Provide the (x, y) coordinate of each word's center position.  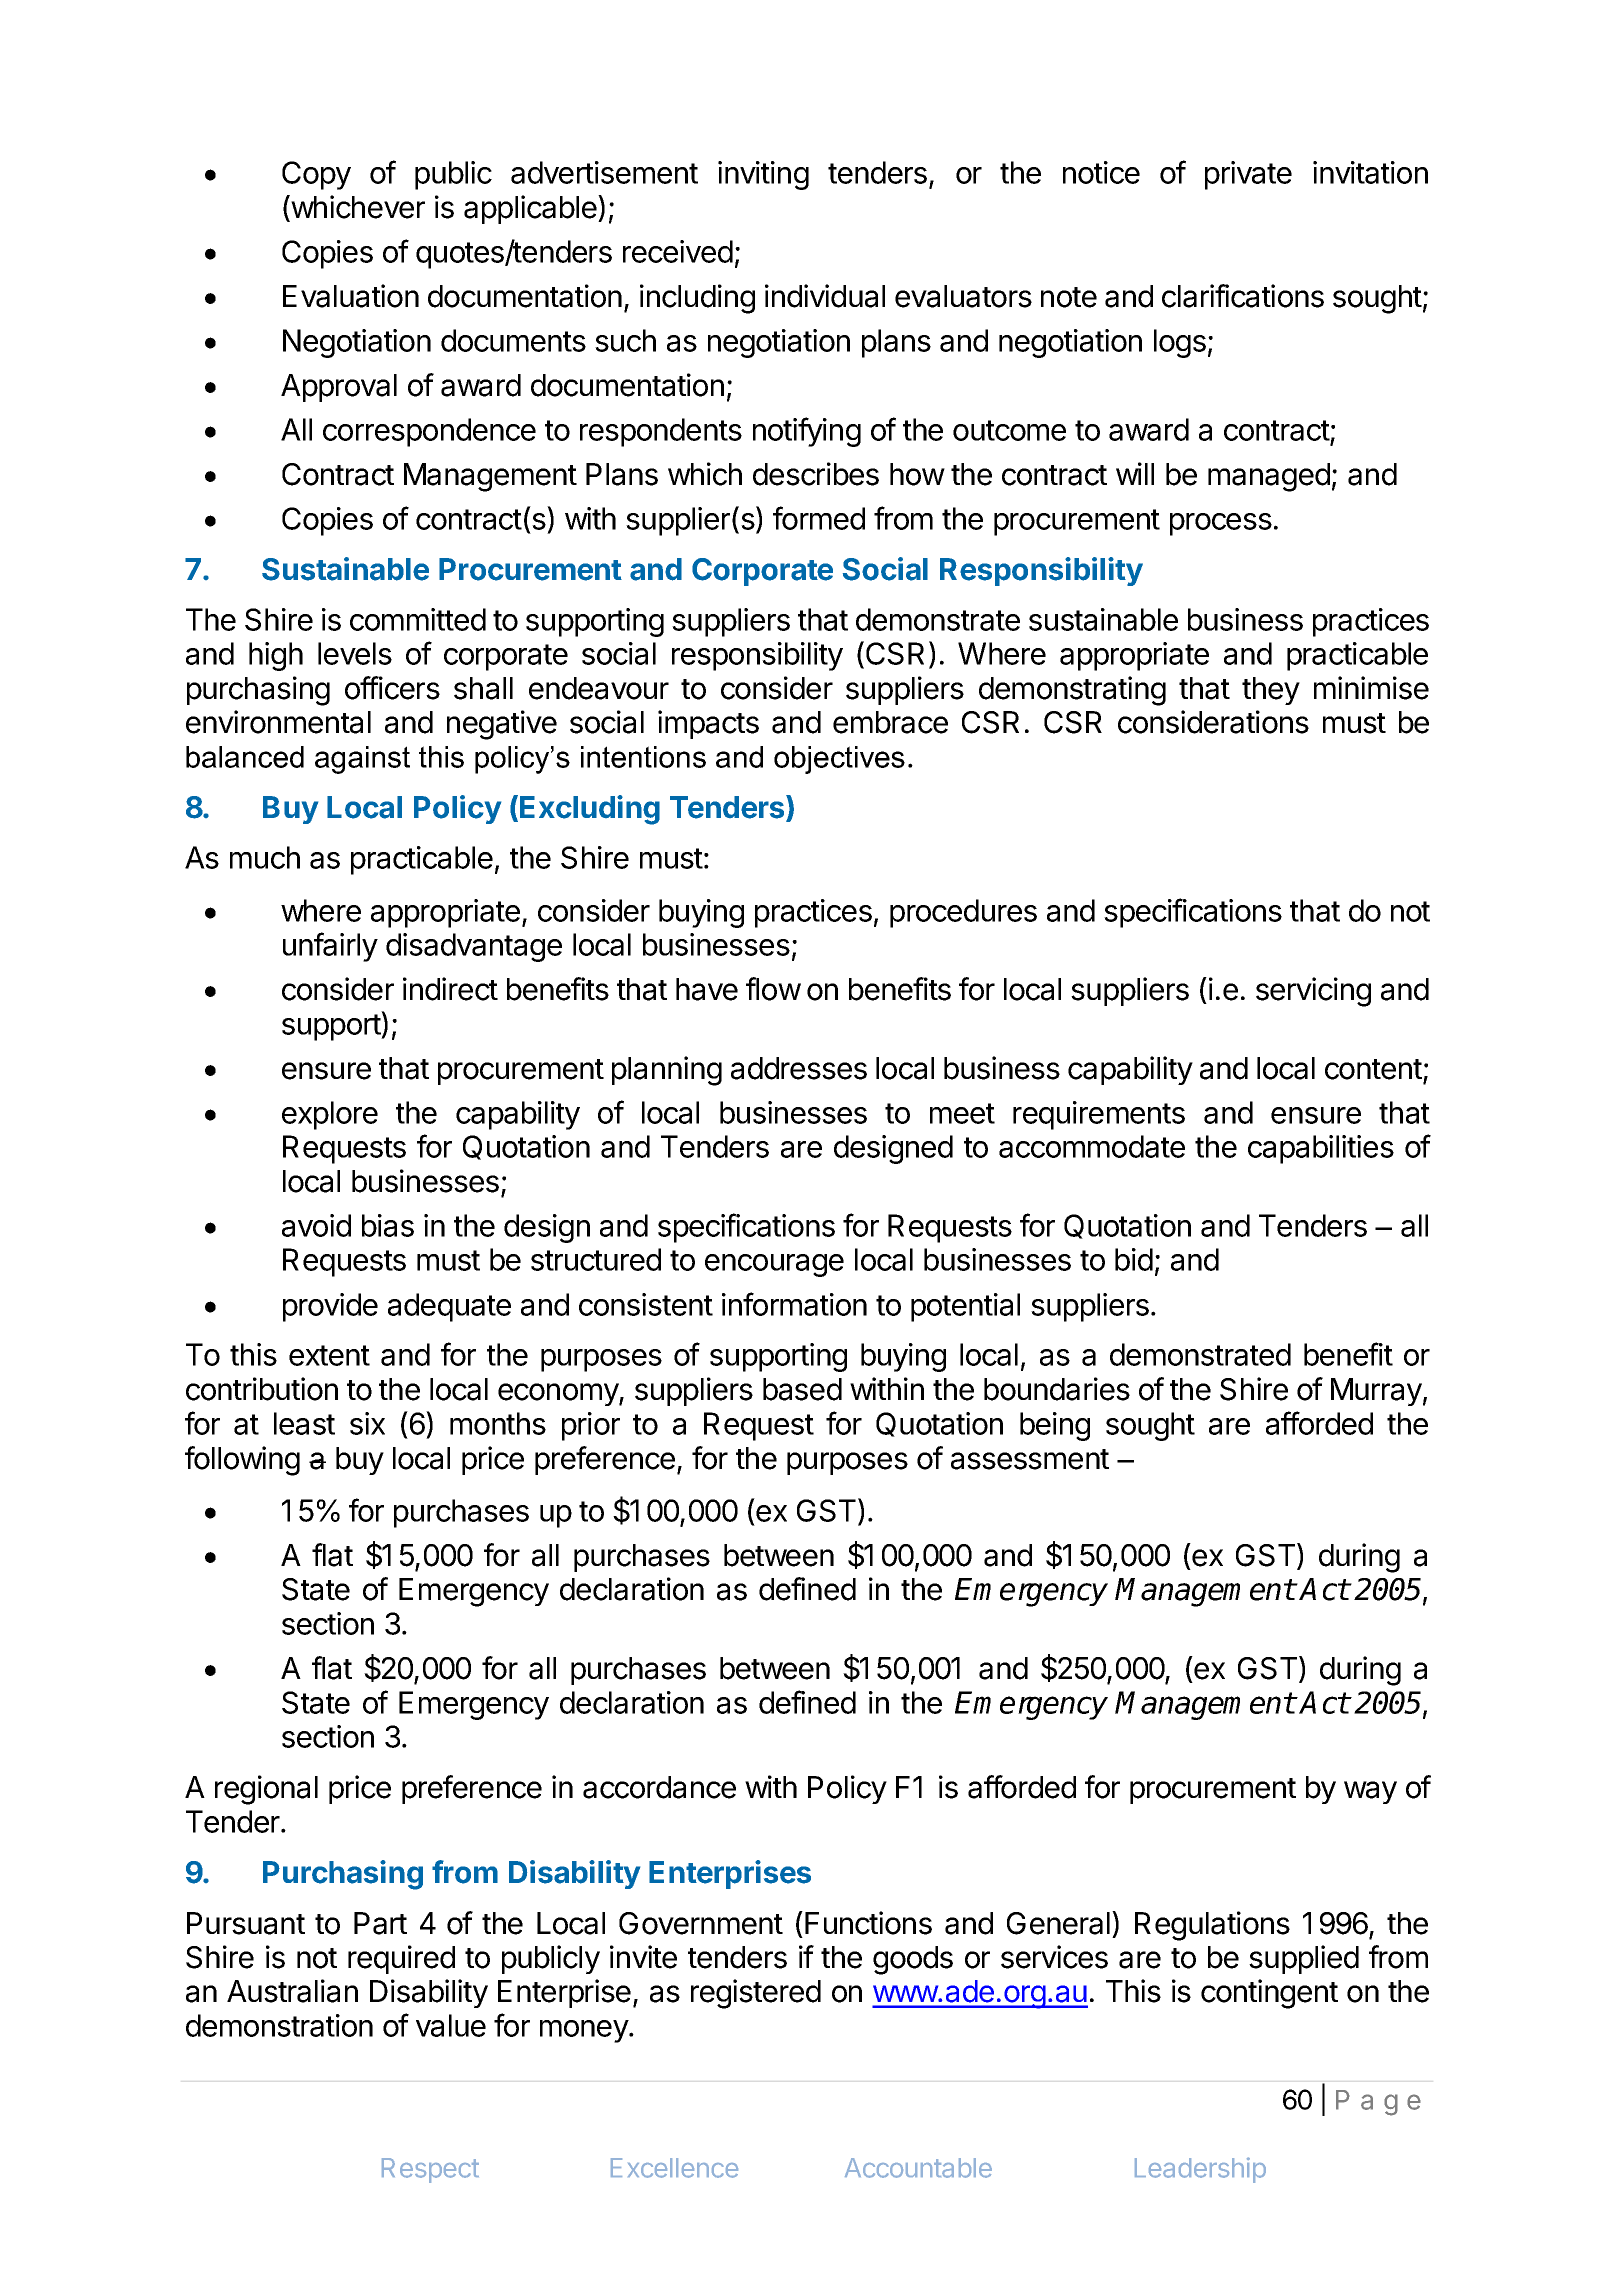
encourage (774, 1265)
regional (266, 1790)
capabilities (1321, 1149)
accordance (659, 1787)
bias (388, 1225)
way (1370, 1792)
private (1248, 175)
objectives (839, 760)
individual (825, 296)
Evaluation (351, 296)
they (1271, 691)
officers (392, 688)
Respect (430, 2170)
